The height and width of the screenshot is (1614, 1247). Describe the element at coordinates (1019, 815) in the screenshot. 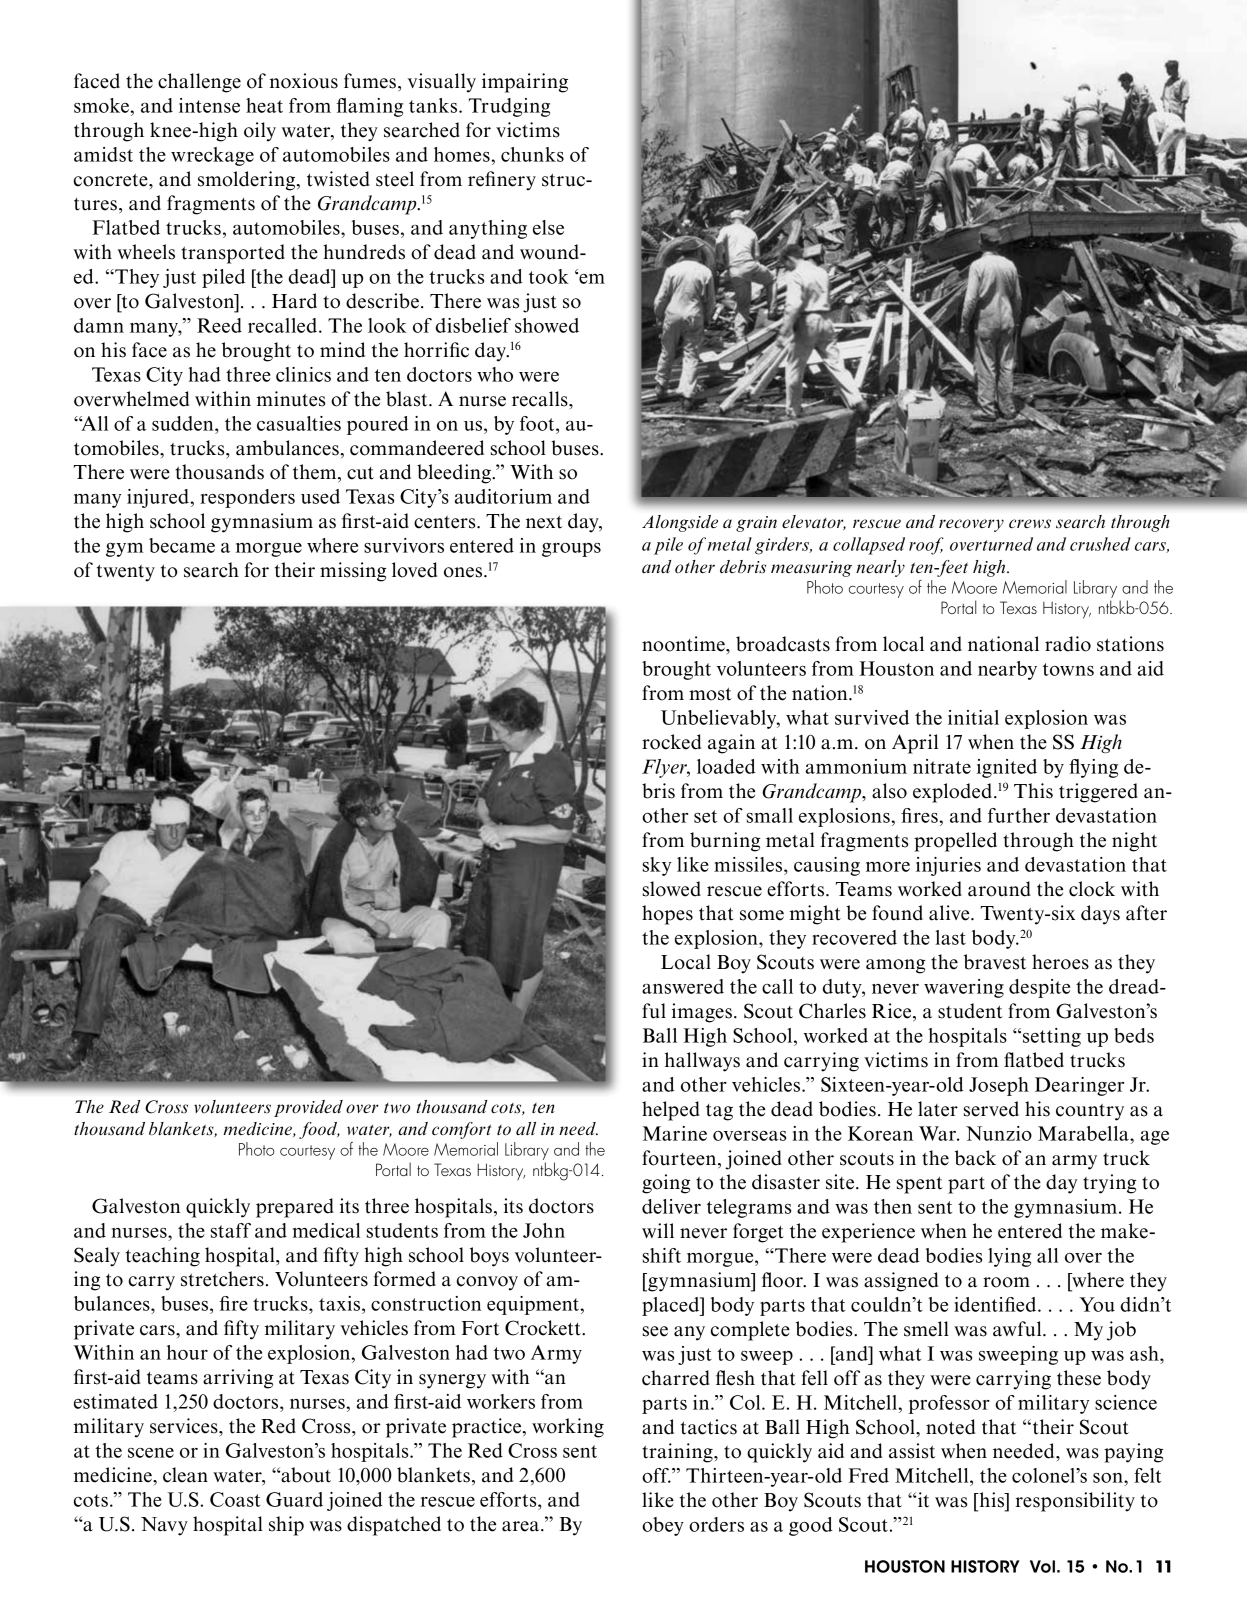

I see `further` at that location.
